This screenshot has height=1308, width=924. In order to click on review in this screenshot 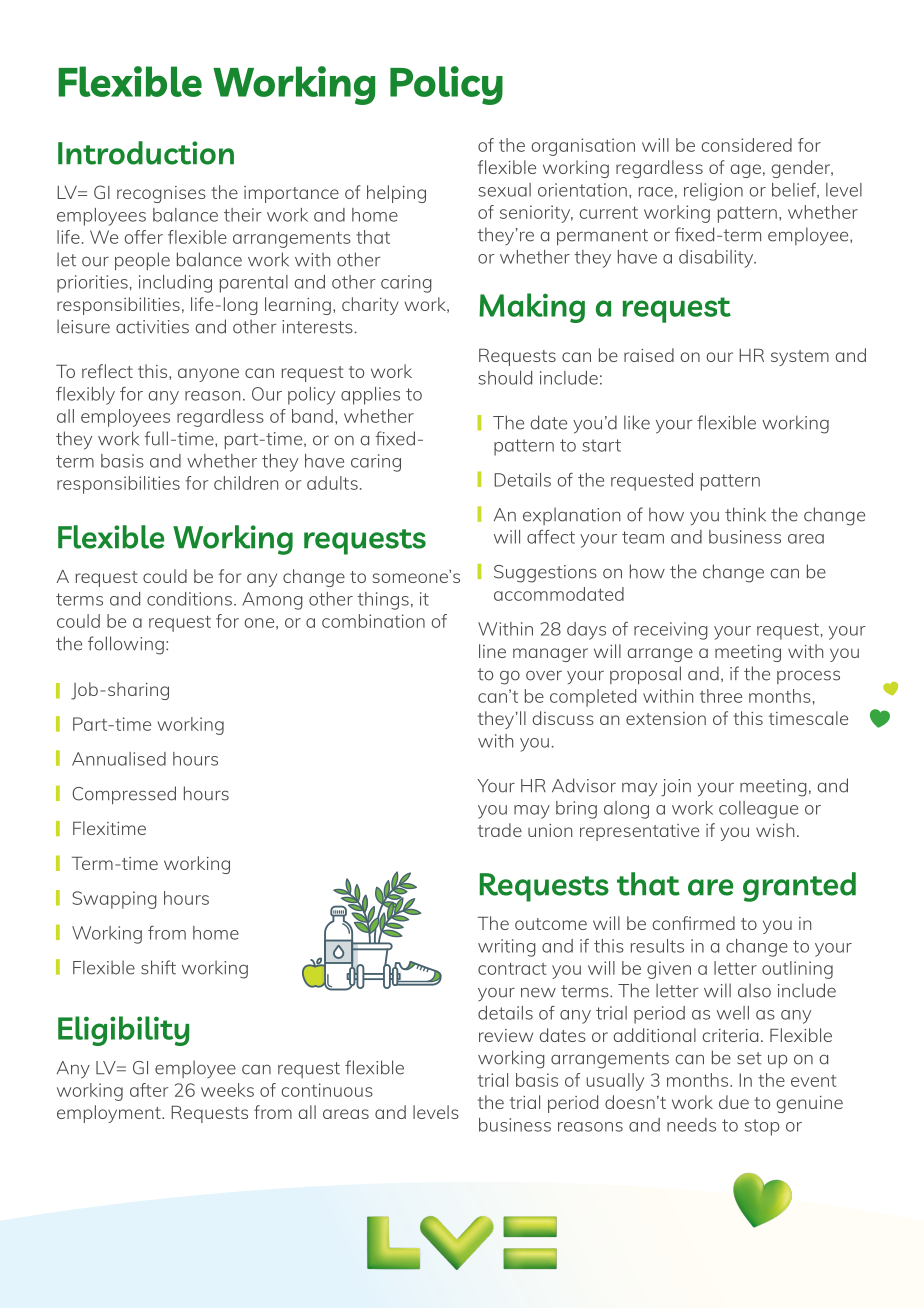, I will do `click(506, 1035)`.
